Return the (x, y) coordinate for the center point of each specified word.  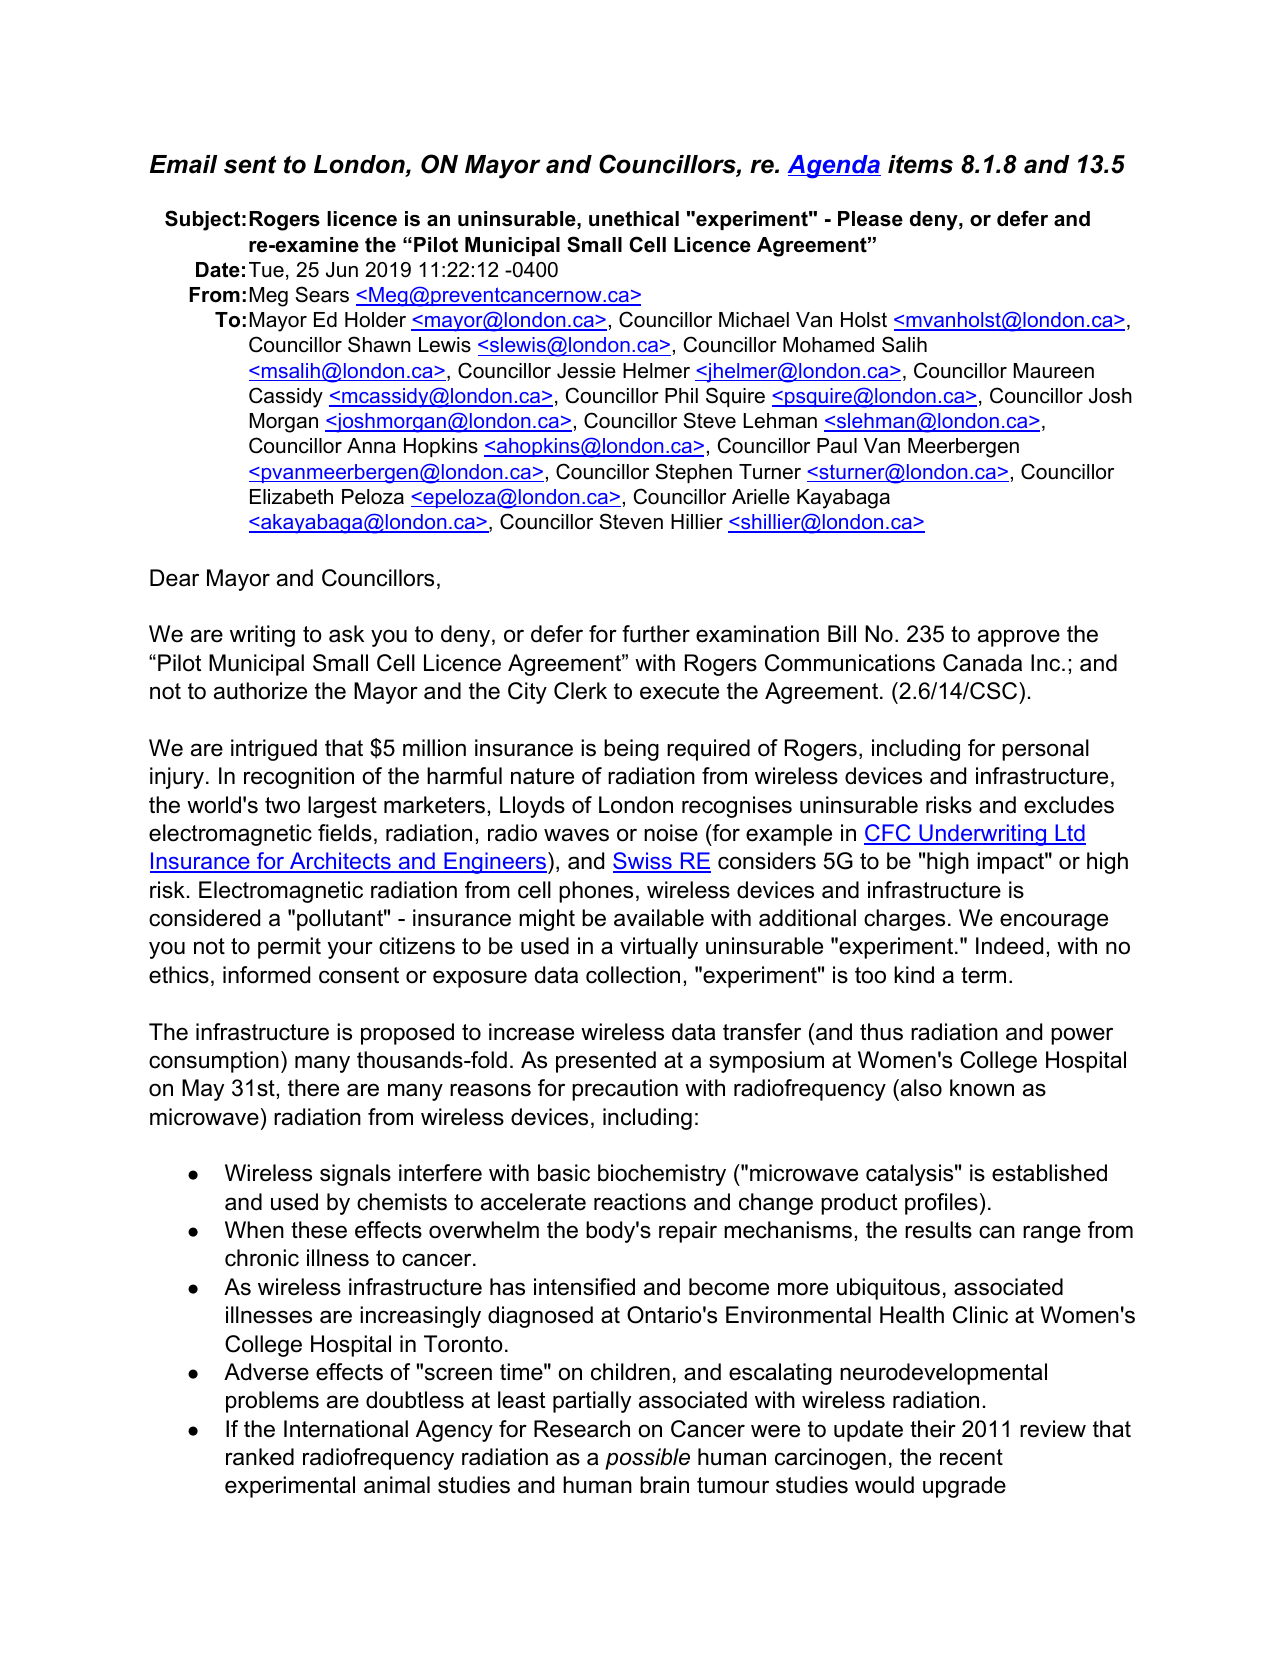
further (656, 634)
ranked (260, 1457)
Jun (342, 270)
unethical (634, 219)
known (982, 1088)
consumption (214, 1062)
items (920, 164)
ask (346, 634)
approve (1019, 638)
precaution (625, 1090)
